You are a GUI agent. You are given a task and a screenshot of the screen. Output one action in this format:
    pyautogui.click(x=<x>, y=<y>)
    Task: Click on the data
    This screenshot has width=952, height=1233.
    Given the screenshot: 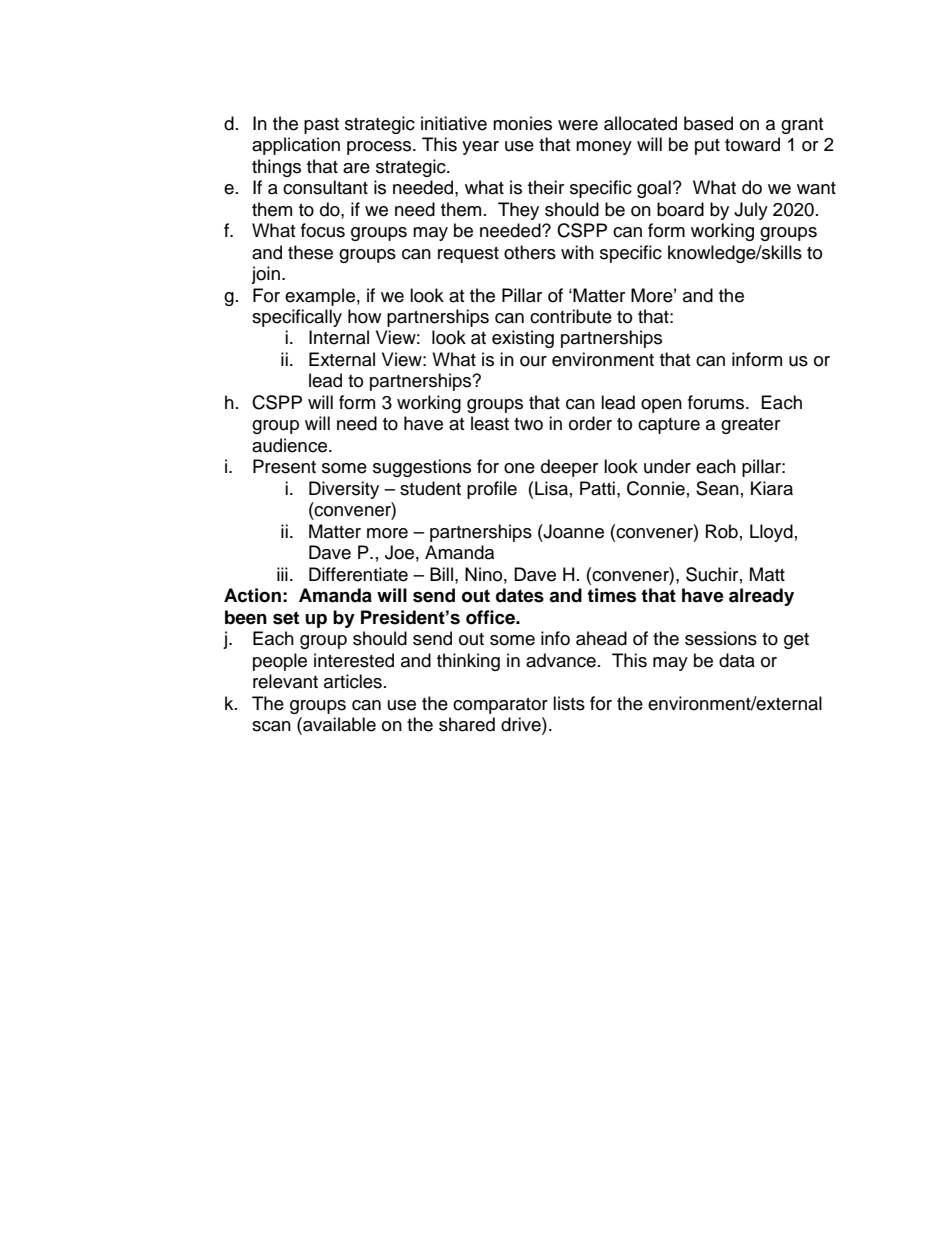 What is the action you would take?
    pyautogui.click(x=737, y=660)
